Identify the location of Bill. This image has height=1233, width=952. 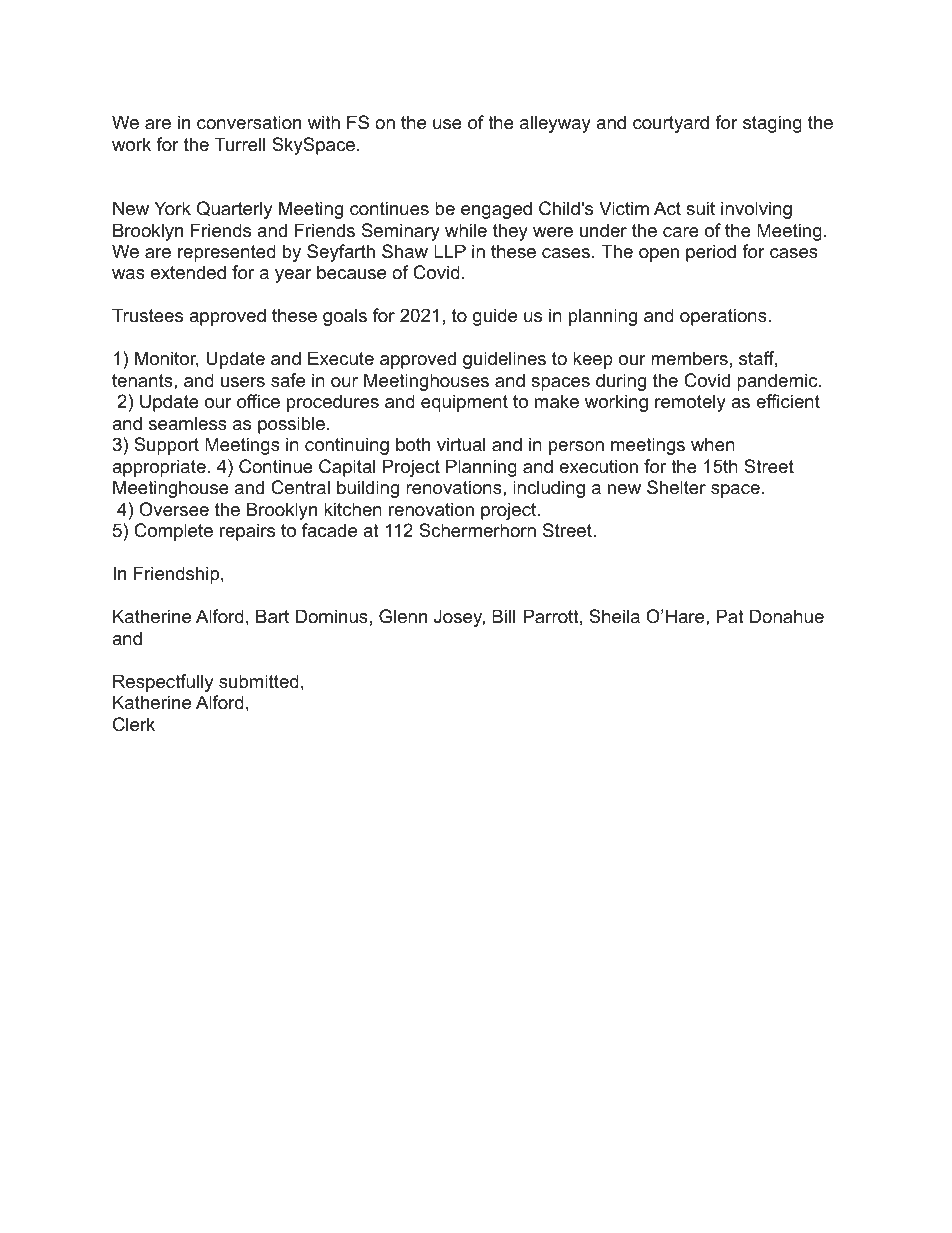
(503, 616).
